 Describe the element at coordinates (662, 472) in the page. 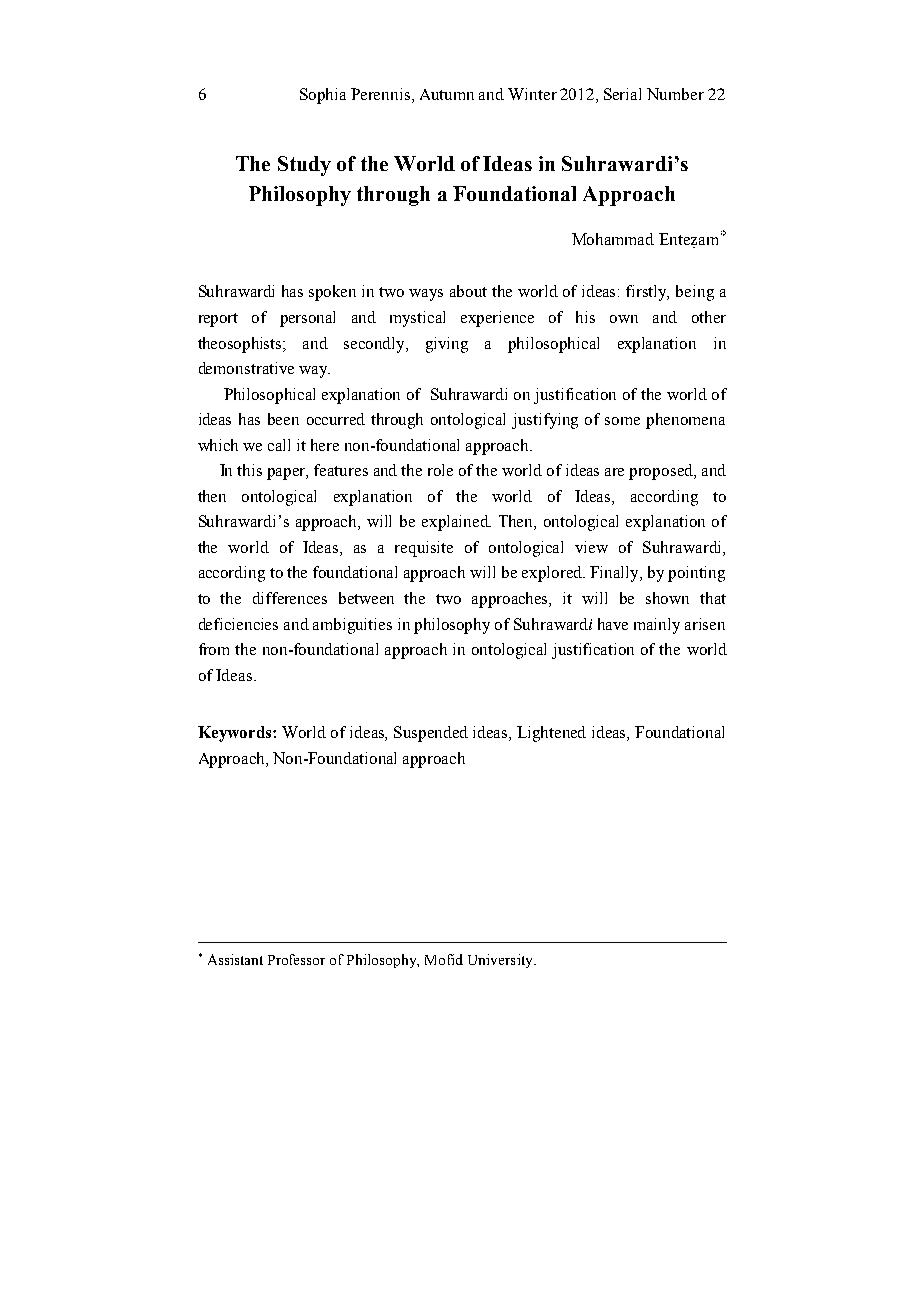

I see `proposed` at that location.
